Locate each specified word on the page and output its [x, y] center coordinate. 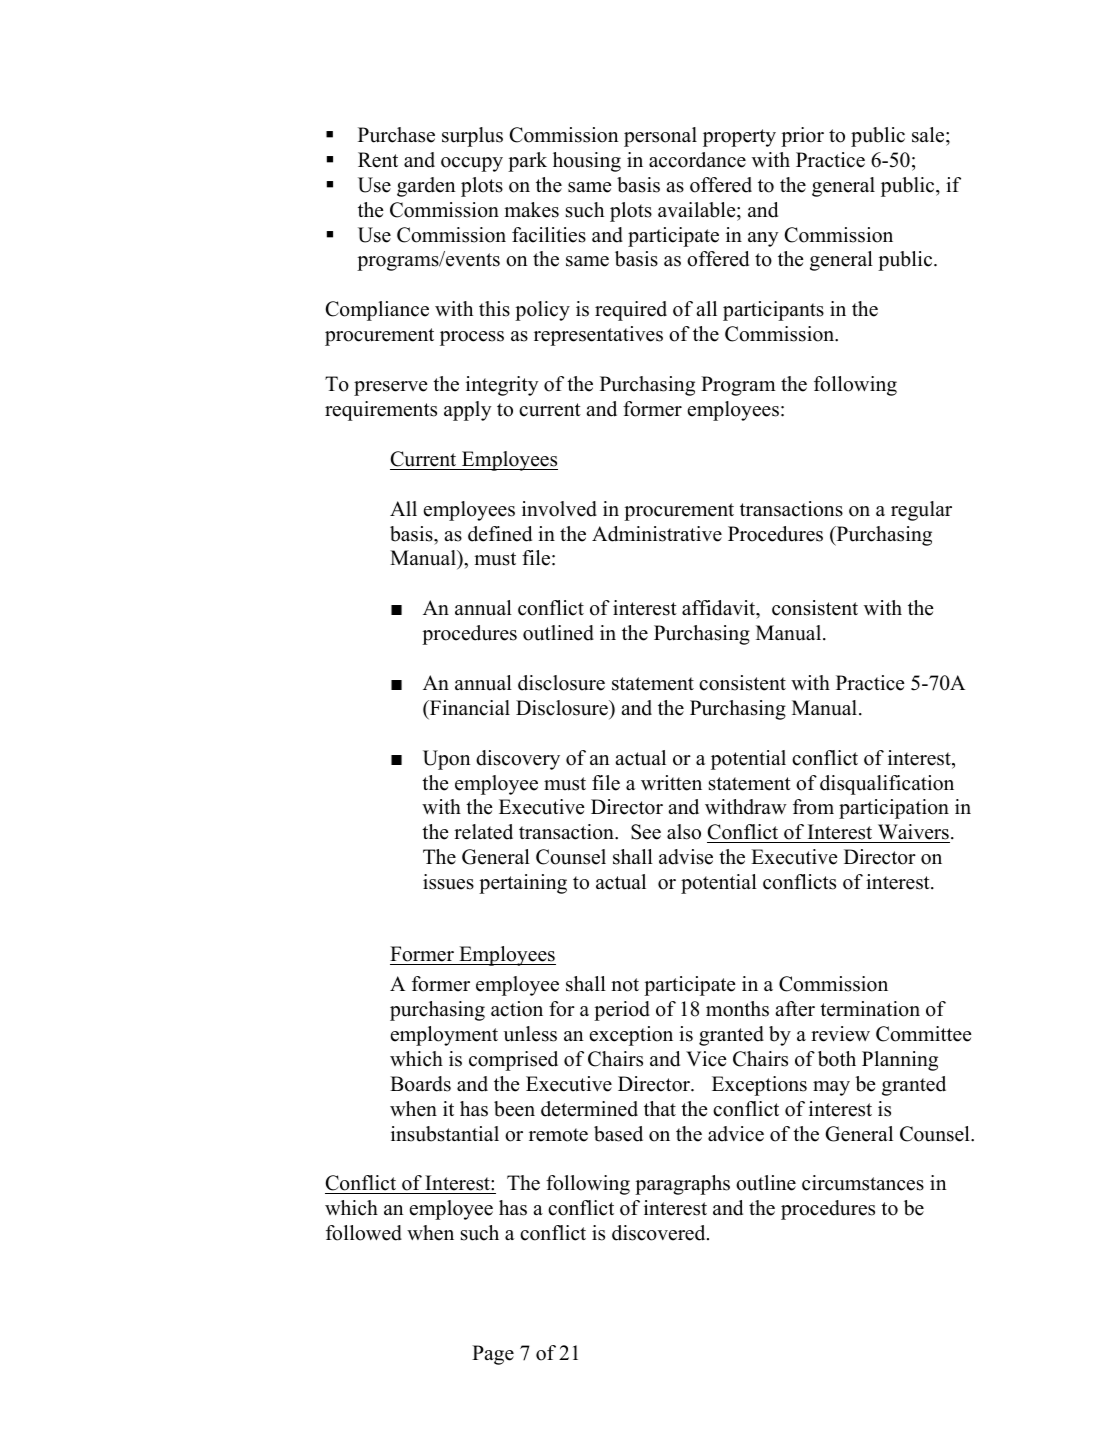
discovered [660, 1233]
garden [426, 187]
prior [802, 137]
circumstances [863, 1183]
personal [660, 137]
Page [493, 1355]
